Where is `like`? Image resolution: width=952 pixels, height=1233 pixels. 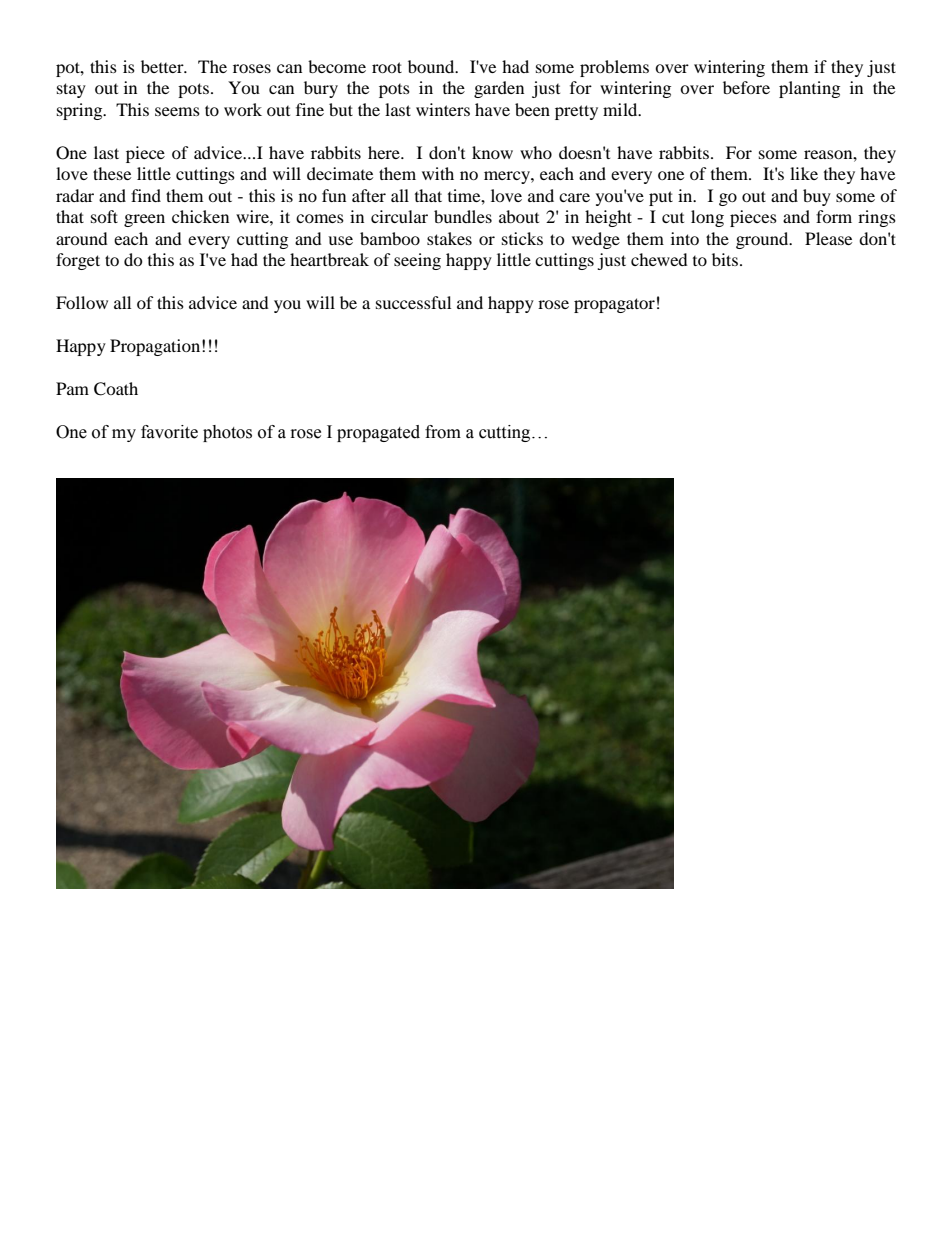
like is located at coordinates (804, 173).
